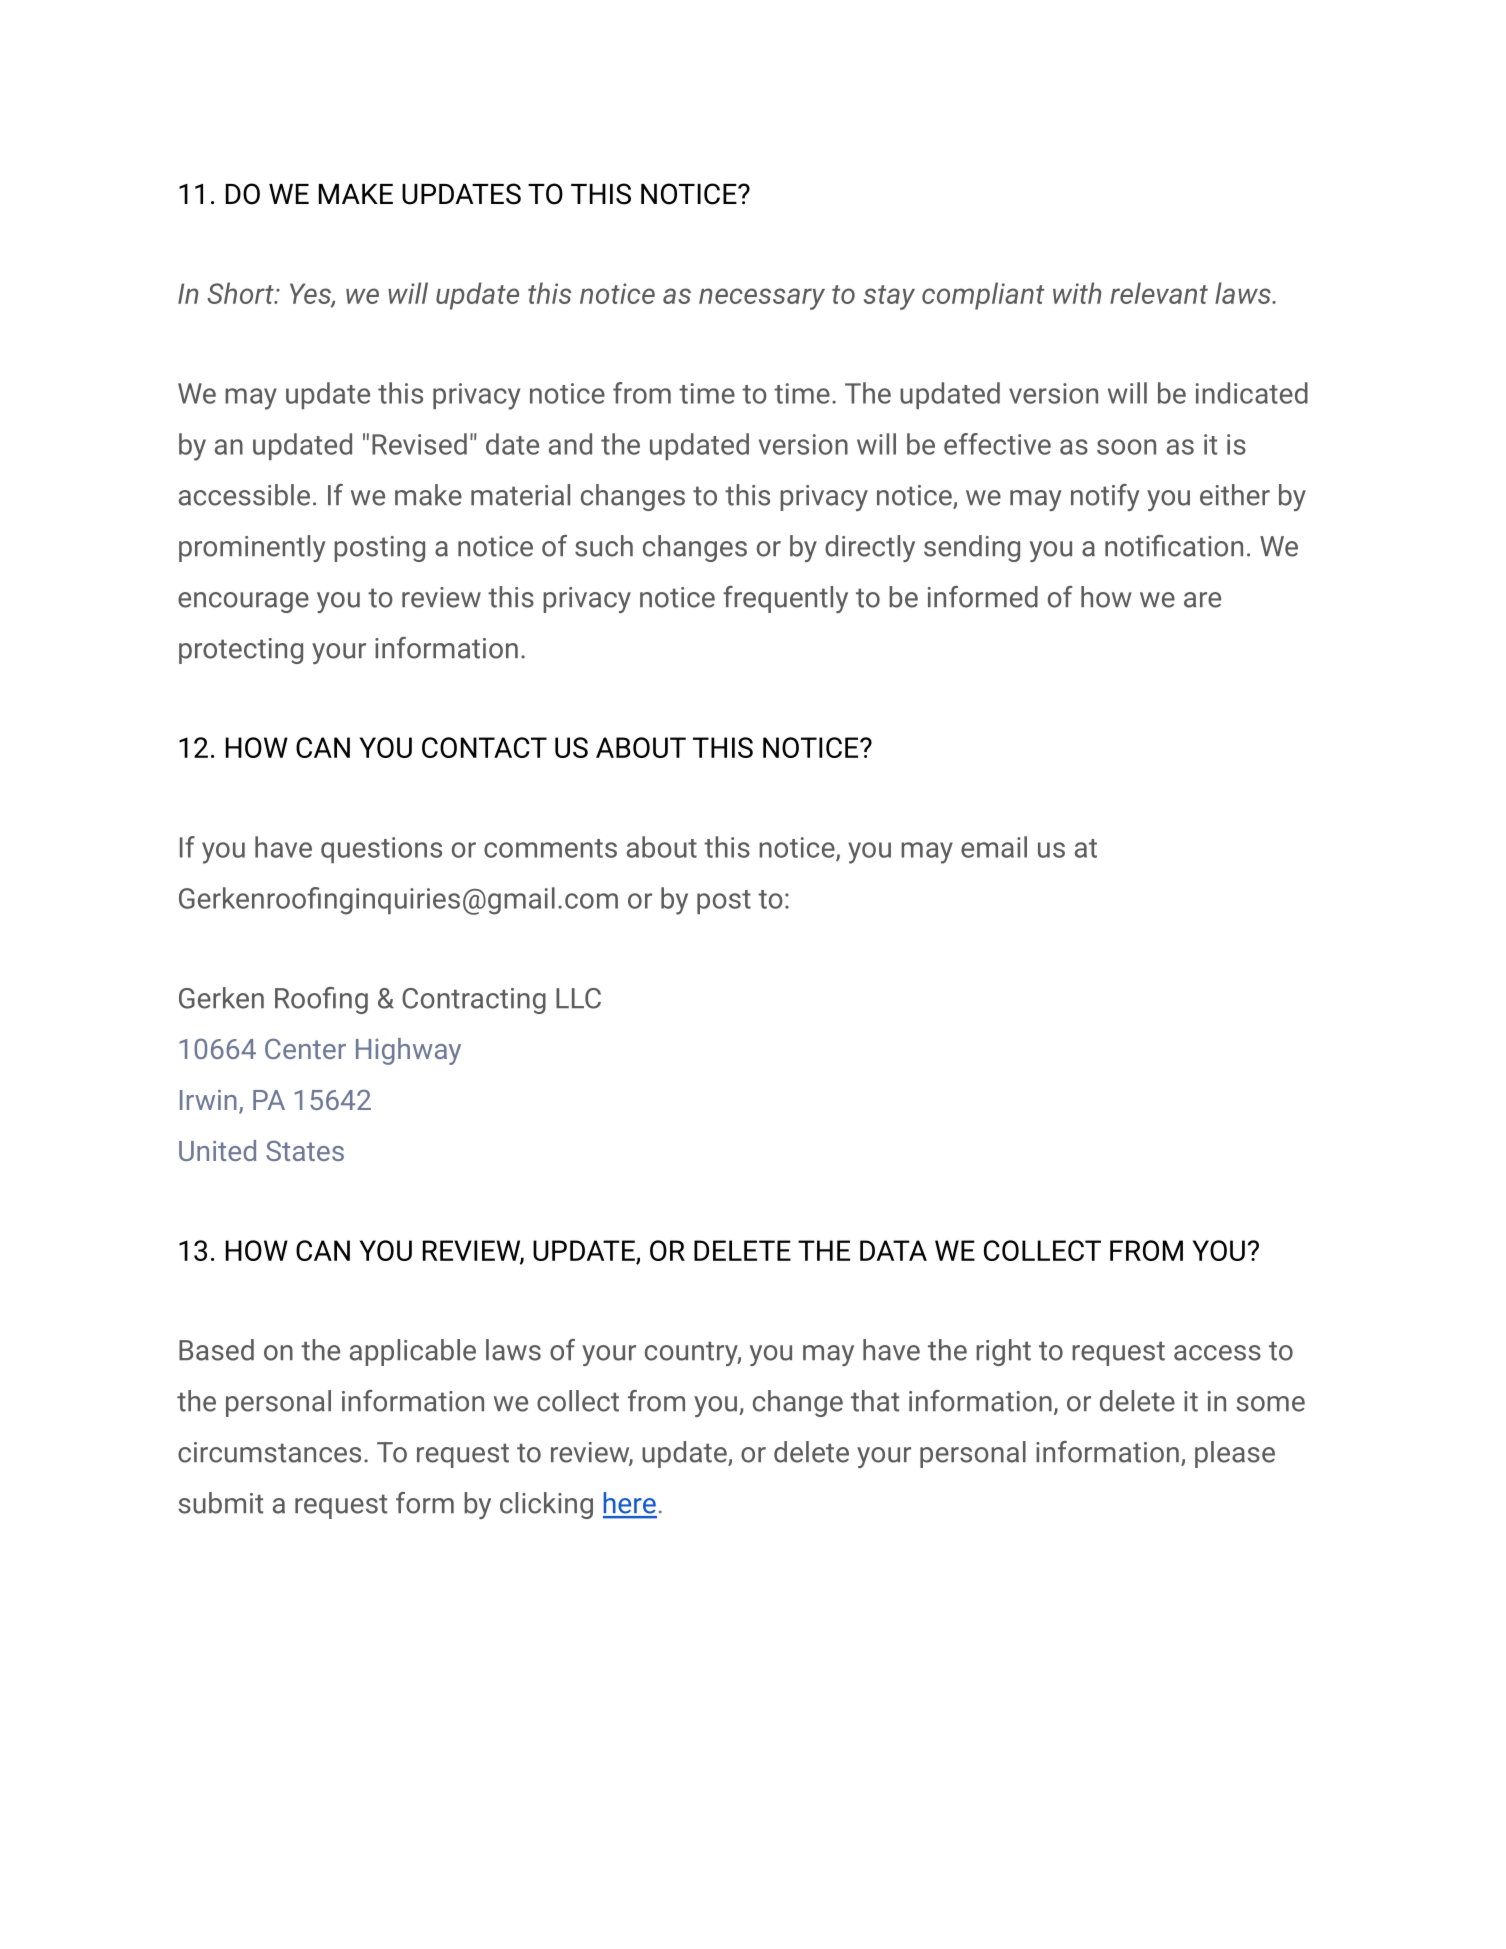 Image resolution: width=1506 pixels, height=1949 pixels. I want to click on LLC, so click(578, 998).
